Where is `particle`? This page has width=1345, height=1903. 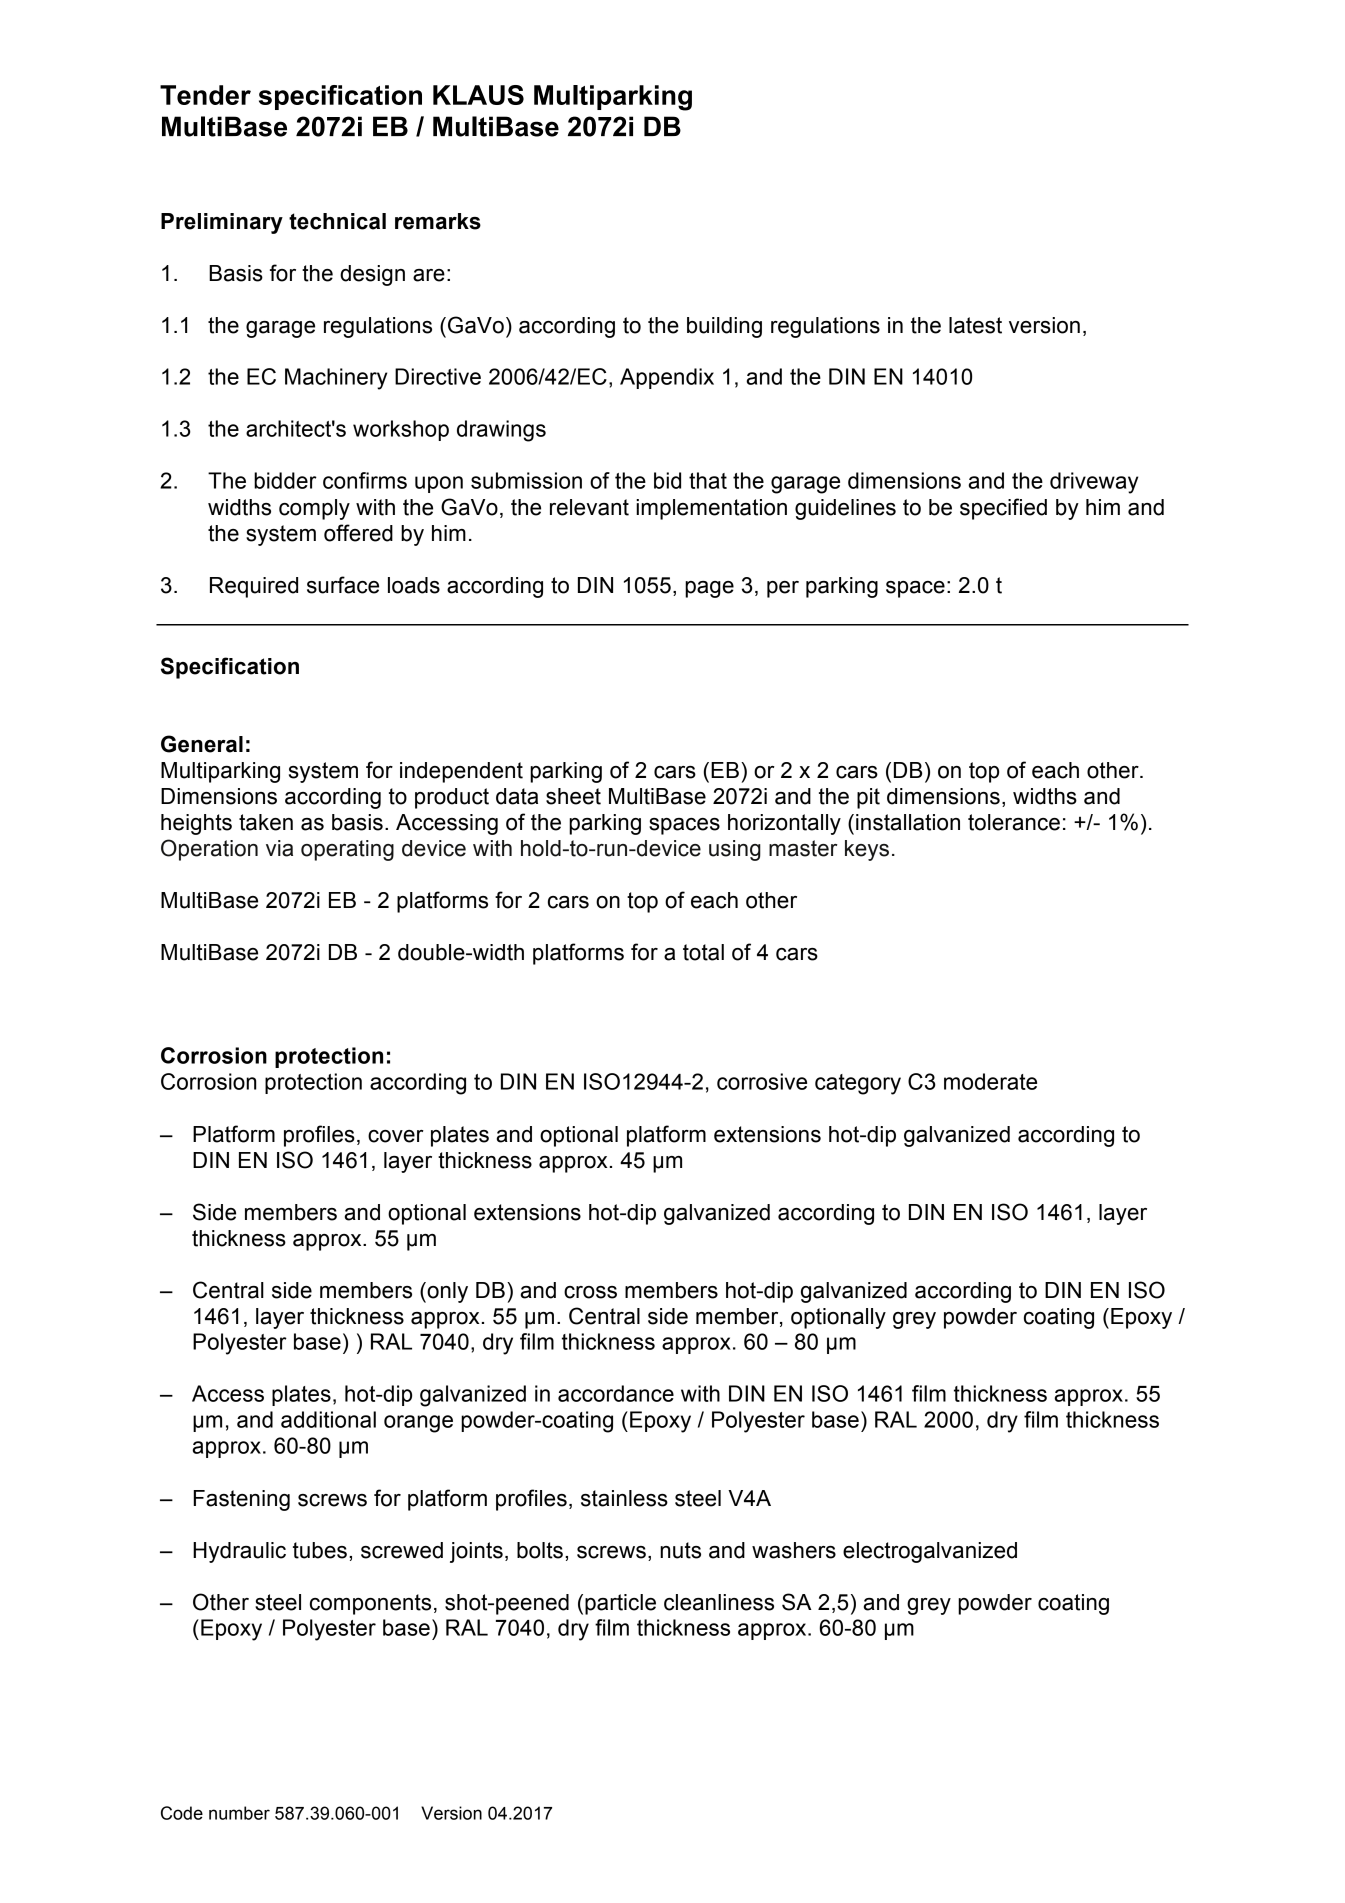 particle is located at coordinates (620, 1604).
